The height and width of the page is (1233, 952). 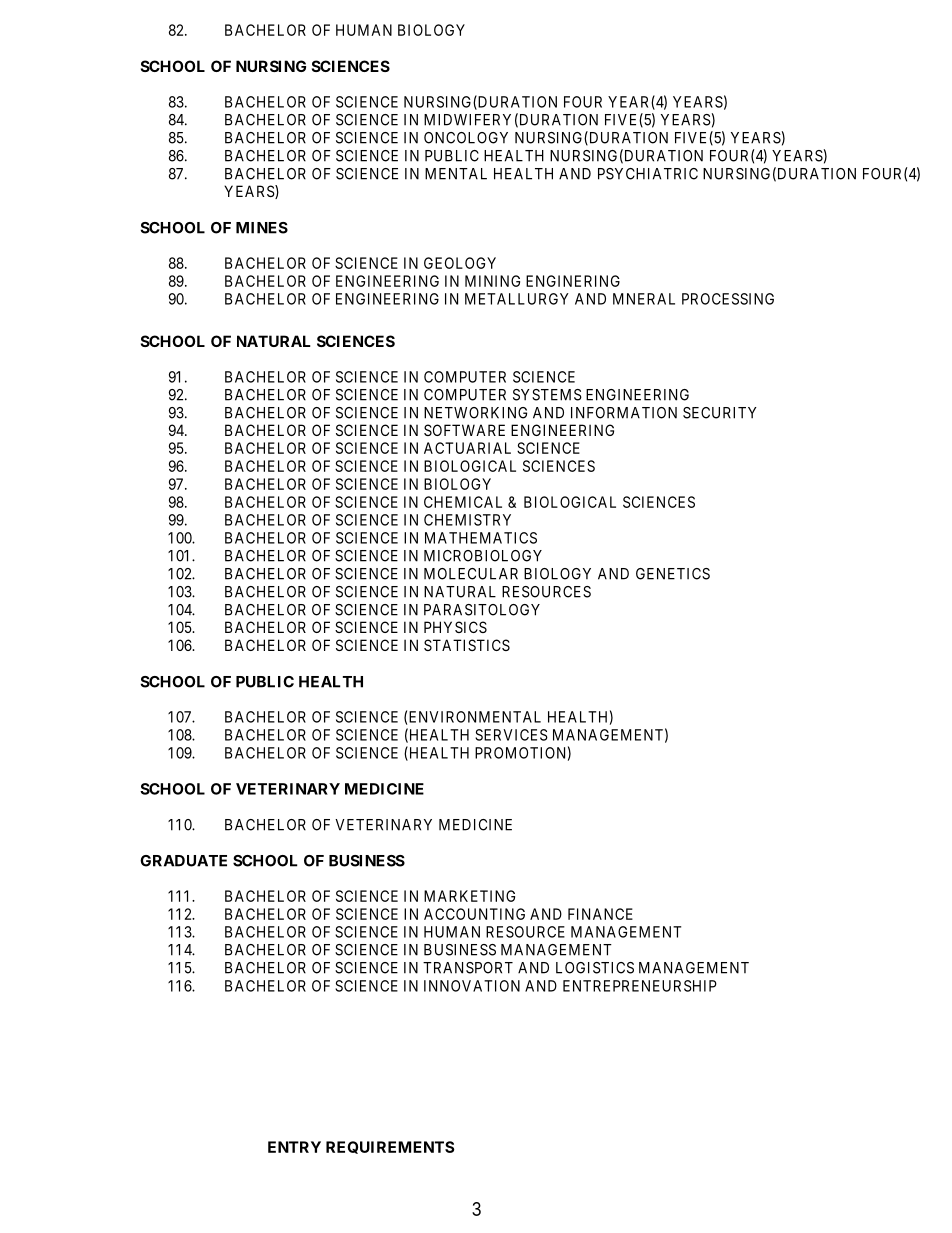 What do you see at coordinates (648, 174) in the page?
I see `PSYCHIATRIC` at bounding box center [648, 174].
